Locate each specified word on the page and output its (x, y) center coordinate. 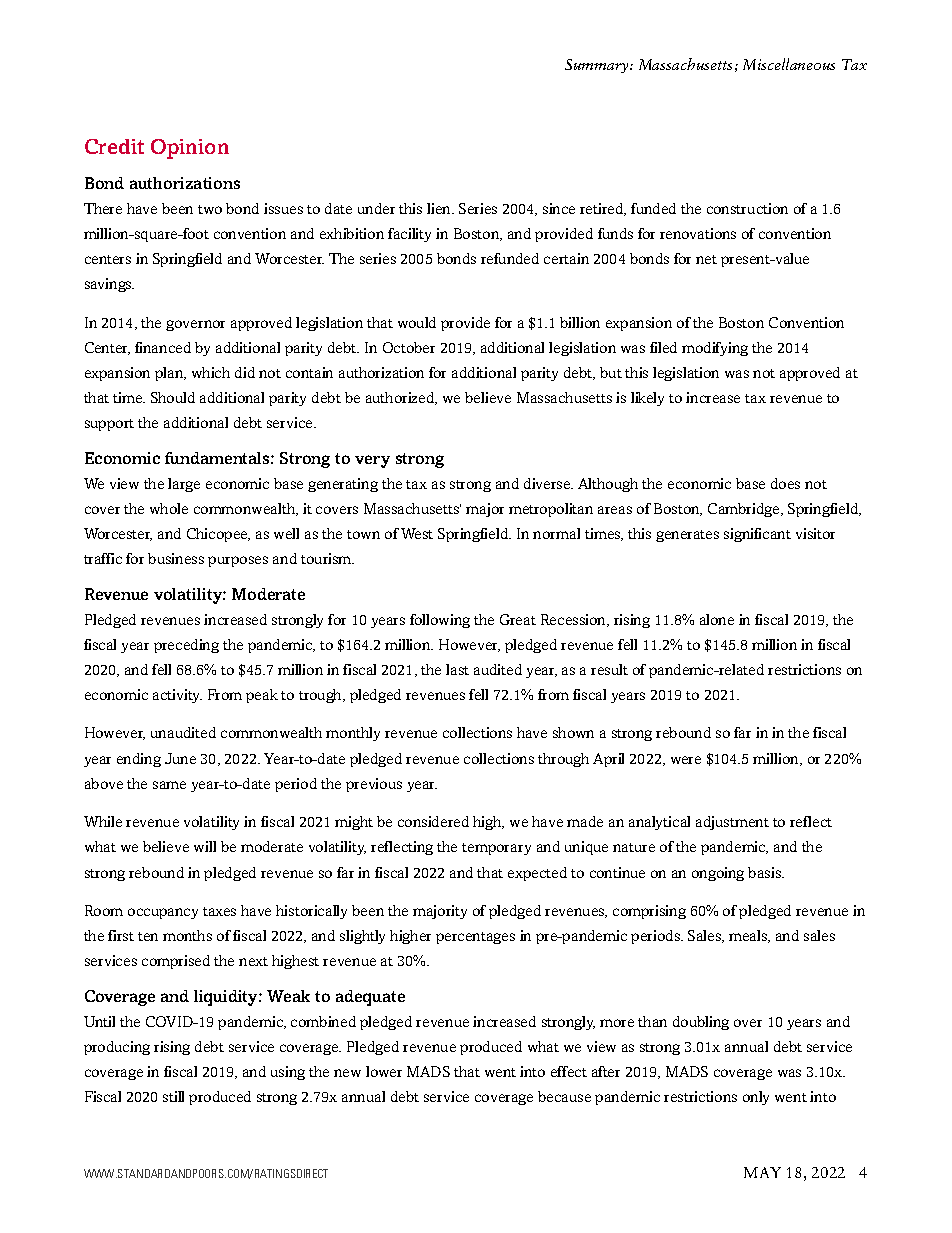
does (785, 483)
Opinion (190, 149)
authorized (401, 398)
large (184, 485)
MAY (762, 1172)
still (173, 1096)
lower (384, 1071)
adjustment (732, 823)
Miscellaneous (789, 64)
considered (433, 821)
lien (440, 208)
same (169, 785)
